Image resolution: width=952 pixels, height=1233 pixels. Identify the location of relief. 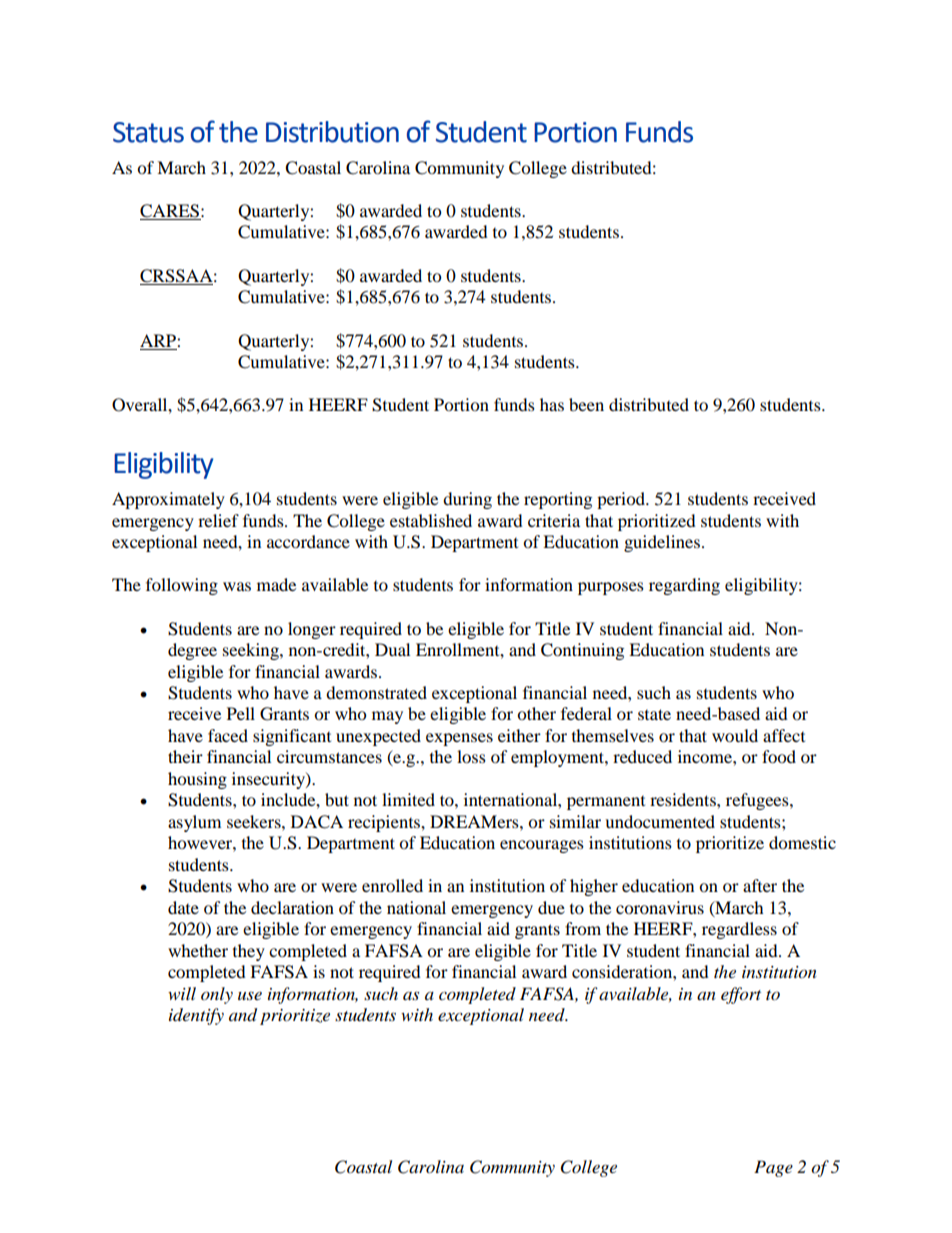
(218, 520).
